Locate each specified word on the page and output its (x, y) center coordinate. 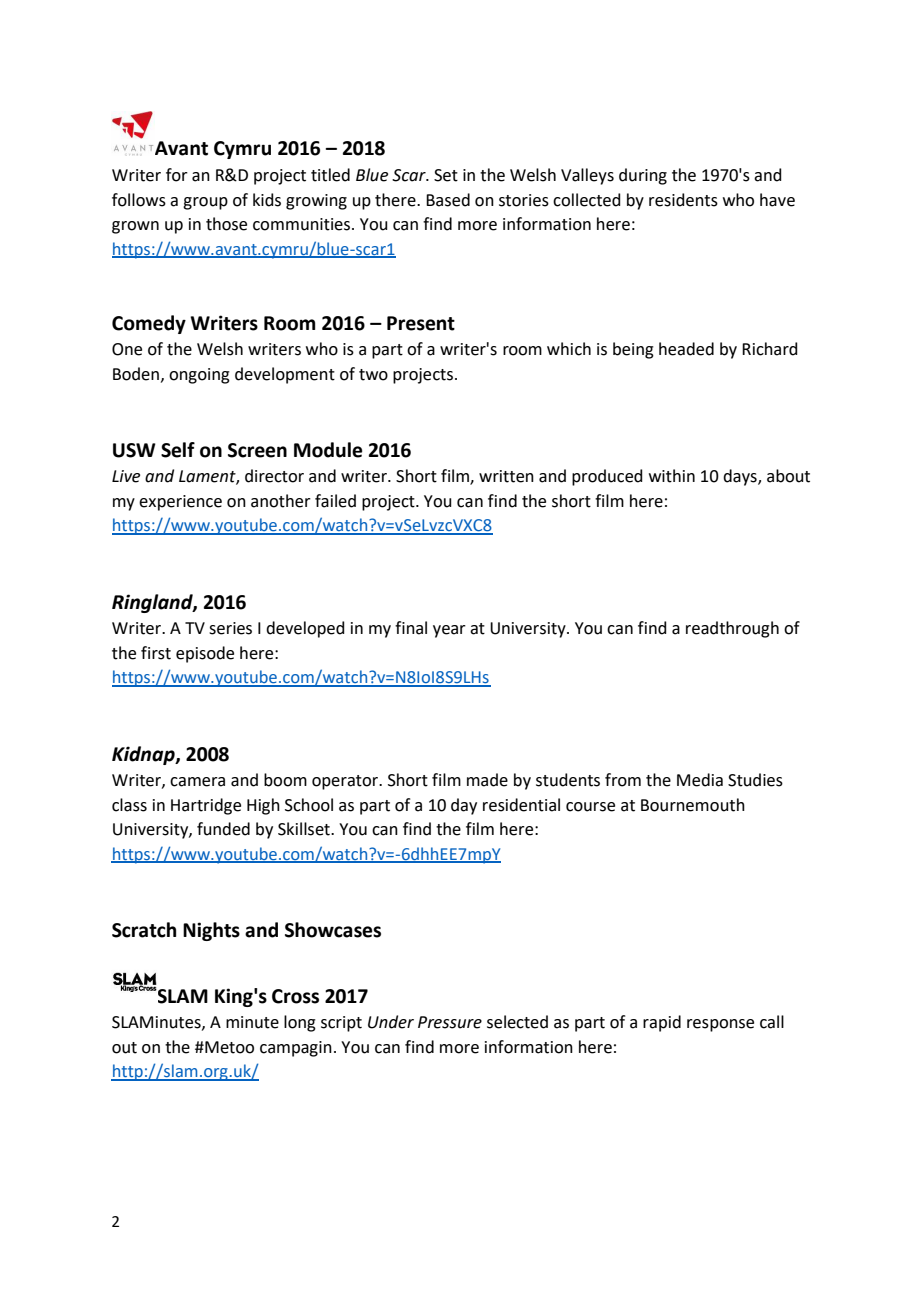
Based (448, 200)
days (741, 477)
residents (683, 200)
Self (178, 450)
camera (197, 782)
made (487, 780)
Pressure (450, 1022)
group (205, 203)
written (506, 476)
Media (700, 780)
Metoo (228, 1047)
